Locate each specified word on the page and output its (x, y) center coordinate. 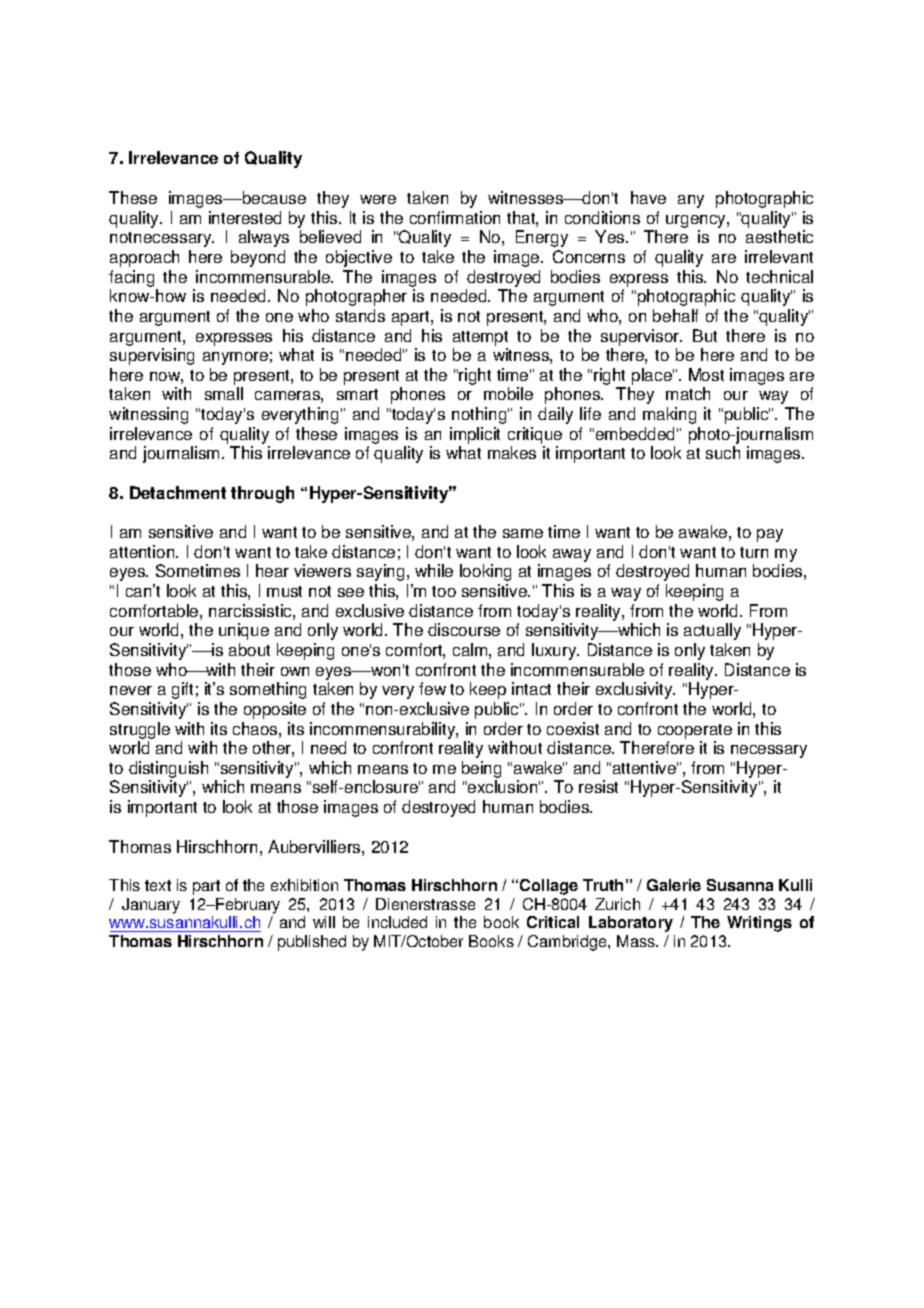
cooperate (695, 731)
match (688, 393)
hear (272, 570)
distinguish (168, 771)
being (481, 771)
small (224, 393)
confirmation (455, 217)
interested (245, 217)
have (648, 197)
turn (754, 552)
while (434, 570)
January (151, 906)
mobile (508, 393)
